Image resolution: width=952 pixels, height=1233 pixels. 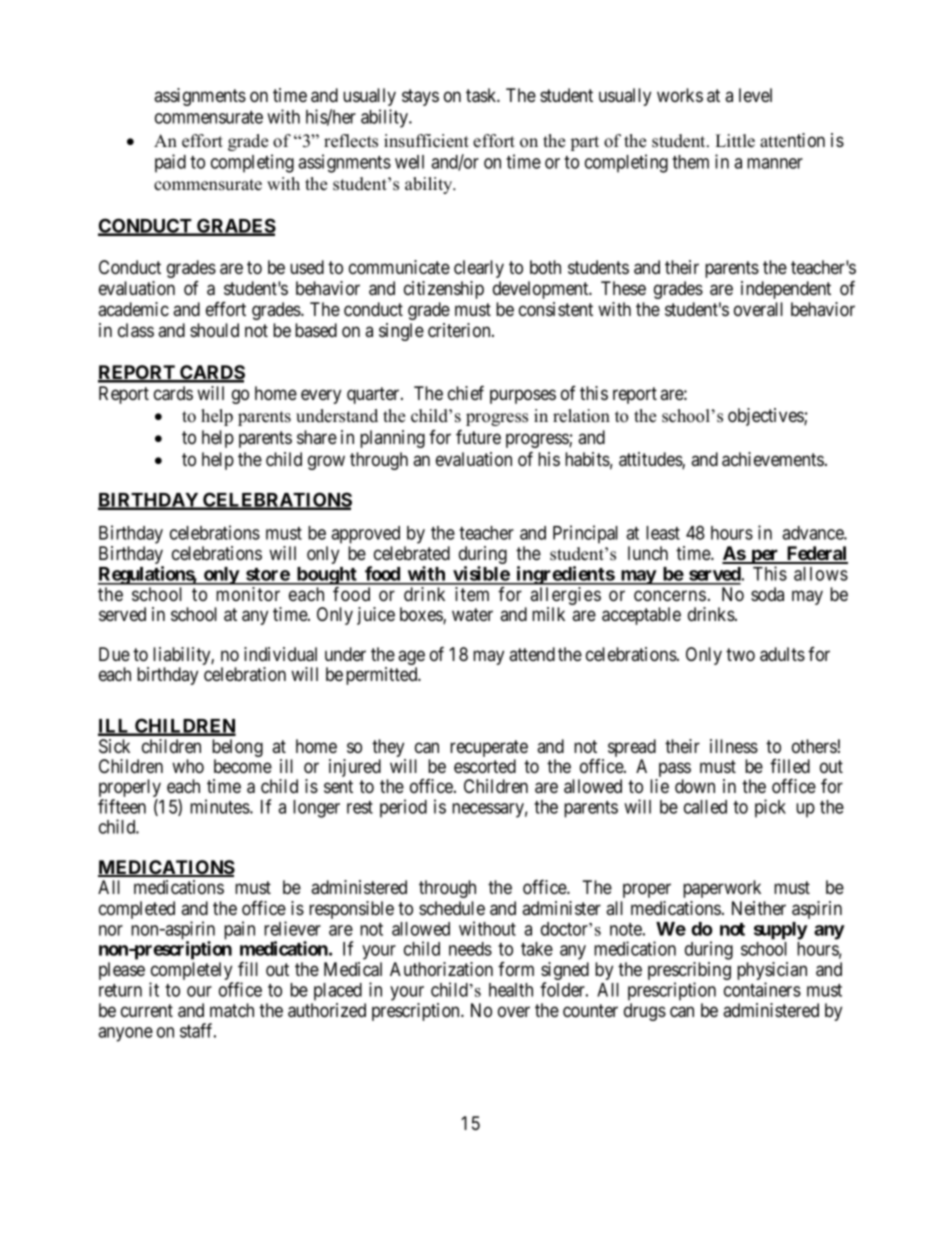 What do you see at coordinates (695, 786) in the document?
I see `down` at bounding box center [695, 786].
